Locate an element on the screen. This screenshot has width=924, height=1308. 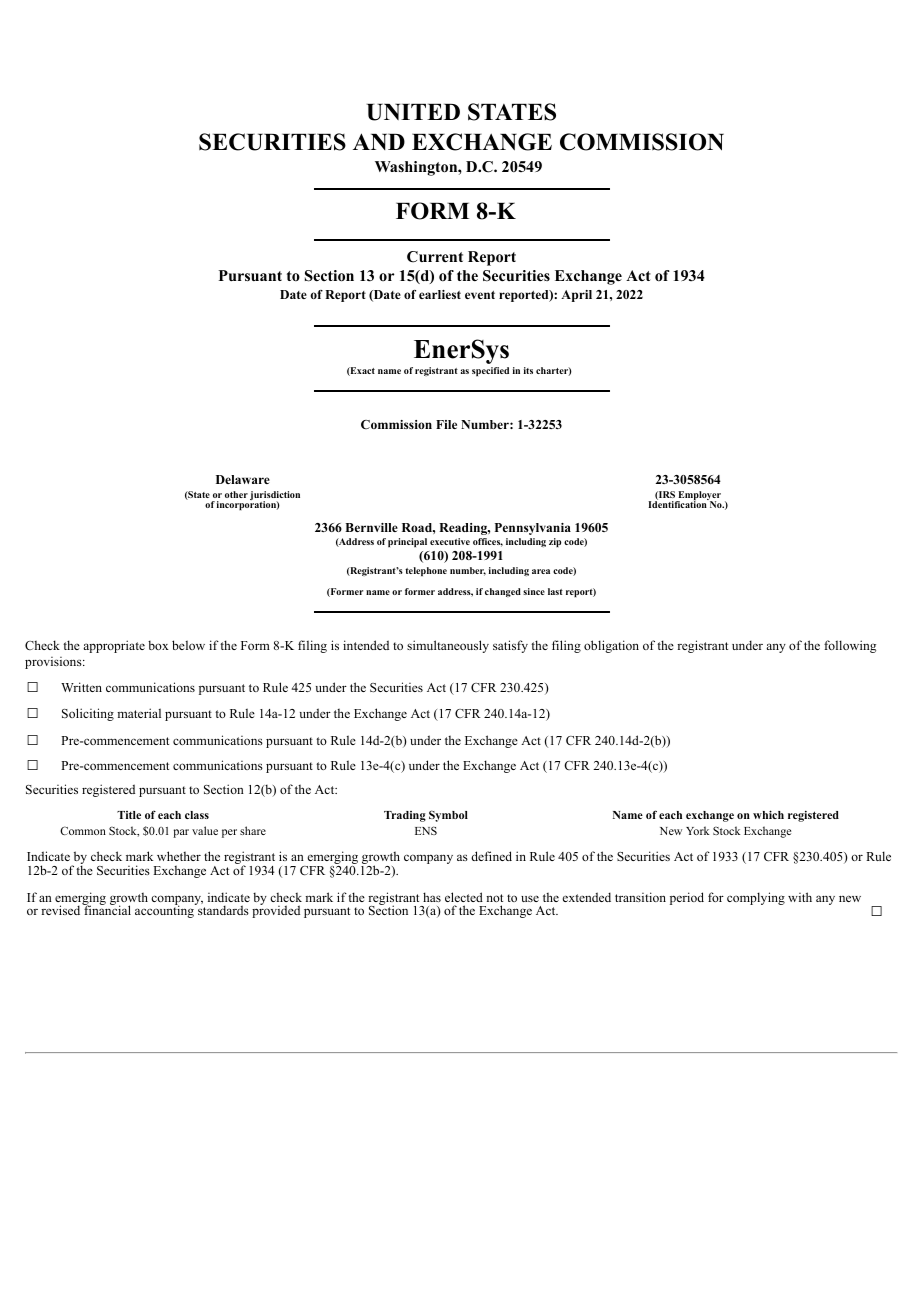
its is located at coordinates (528, 370).
